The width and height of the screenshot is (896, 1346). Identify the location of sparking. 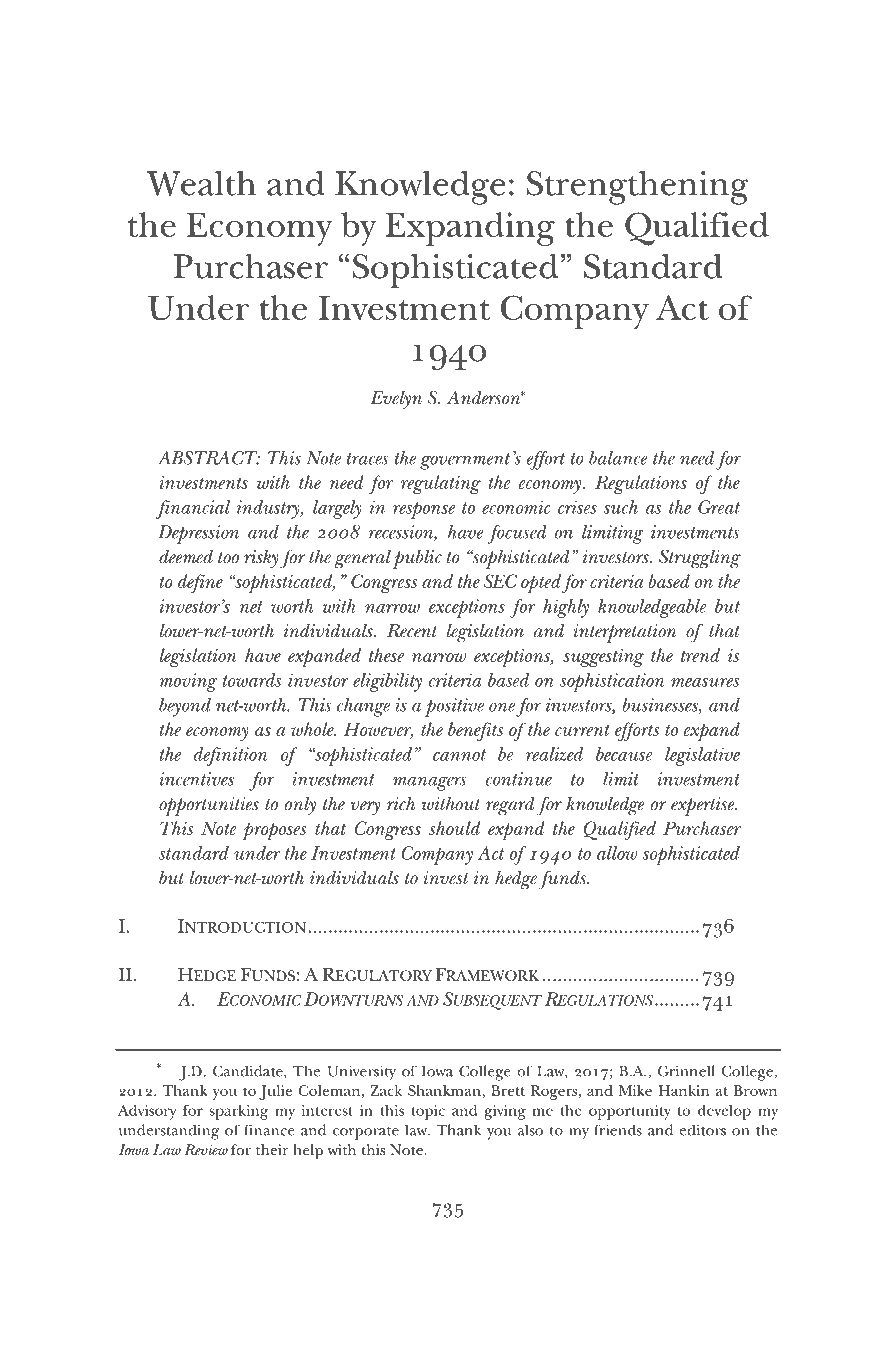
(238, 1112).
